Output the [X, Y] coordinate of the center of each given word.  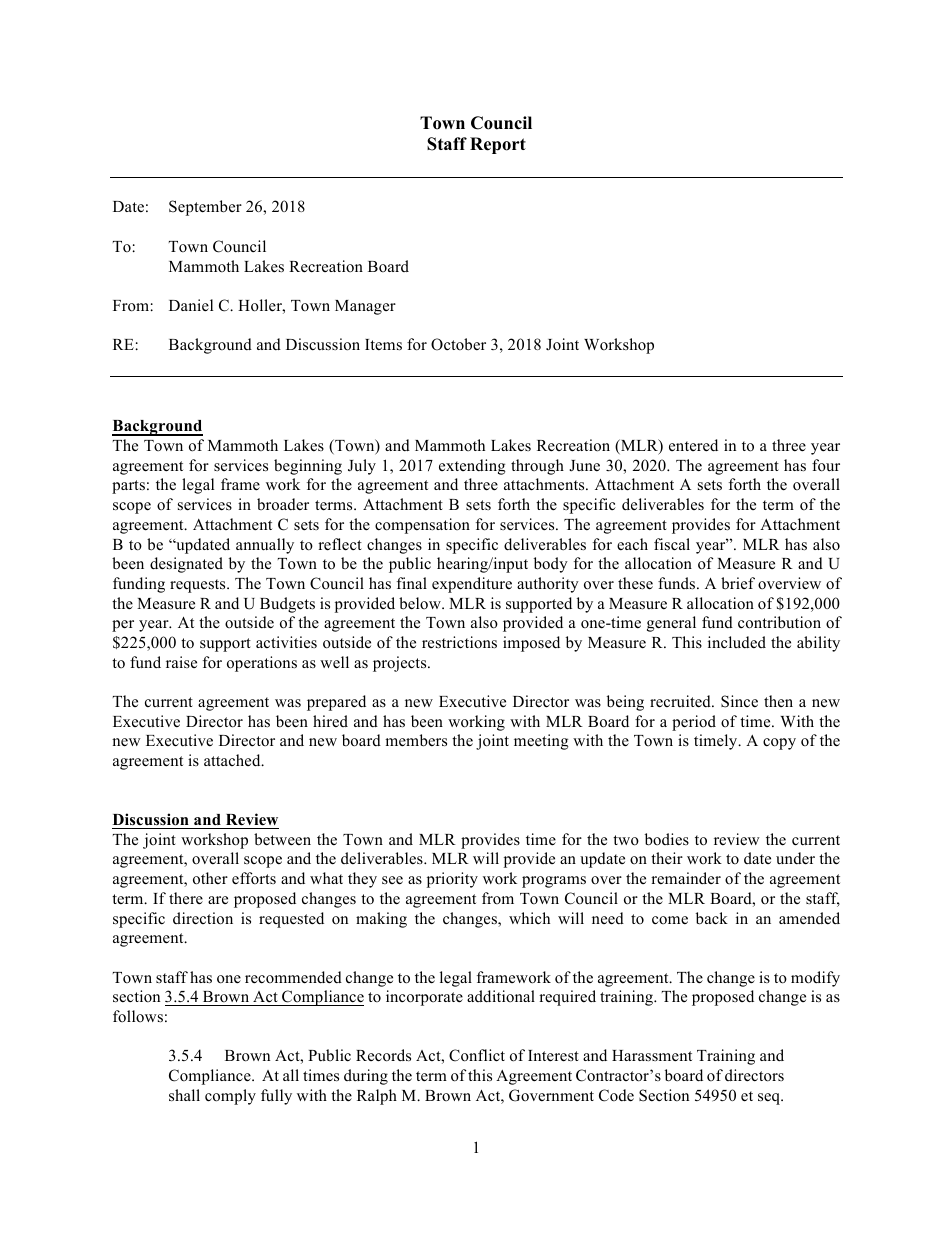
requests [199, 586]
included [737, 642]
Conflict [477, 1055]
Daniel [191, 305]
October [458, 344]
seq [770, 1099]
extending [472, 467]
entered [693, 445]
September [205, 208]
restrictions [459, 642]
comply [230, 1097]
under [795, 858]
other [210, 878]
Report [498, 145]
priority [452, 880]
